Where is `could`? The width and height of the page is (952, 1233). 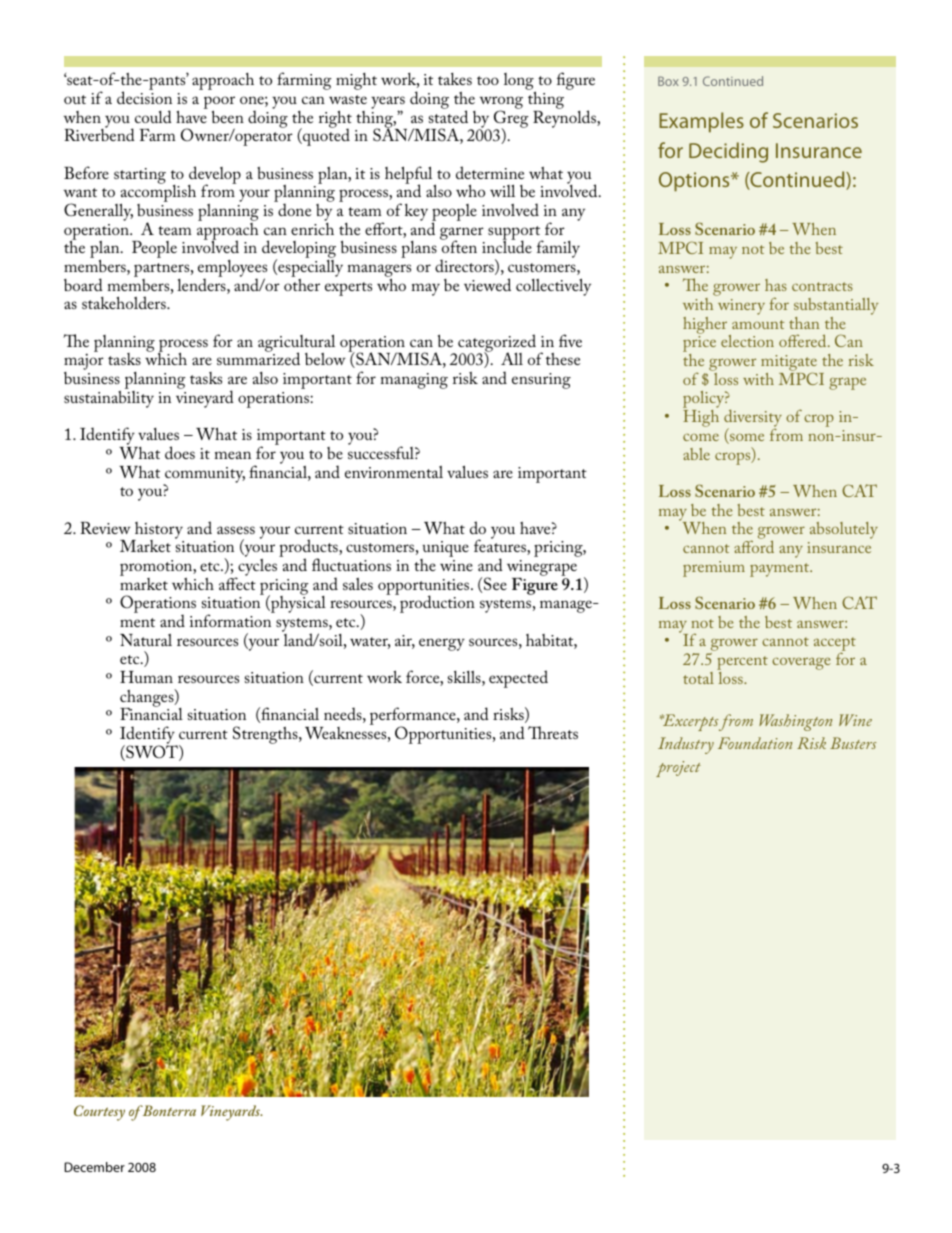 could is located at coordinates (153, 116).
